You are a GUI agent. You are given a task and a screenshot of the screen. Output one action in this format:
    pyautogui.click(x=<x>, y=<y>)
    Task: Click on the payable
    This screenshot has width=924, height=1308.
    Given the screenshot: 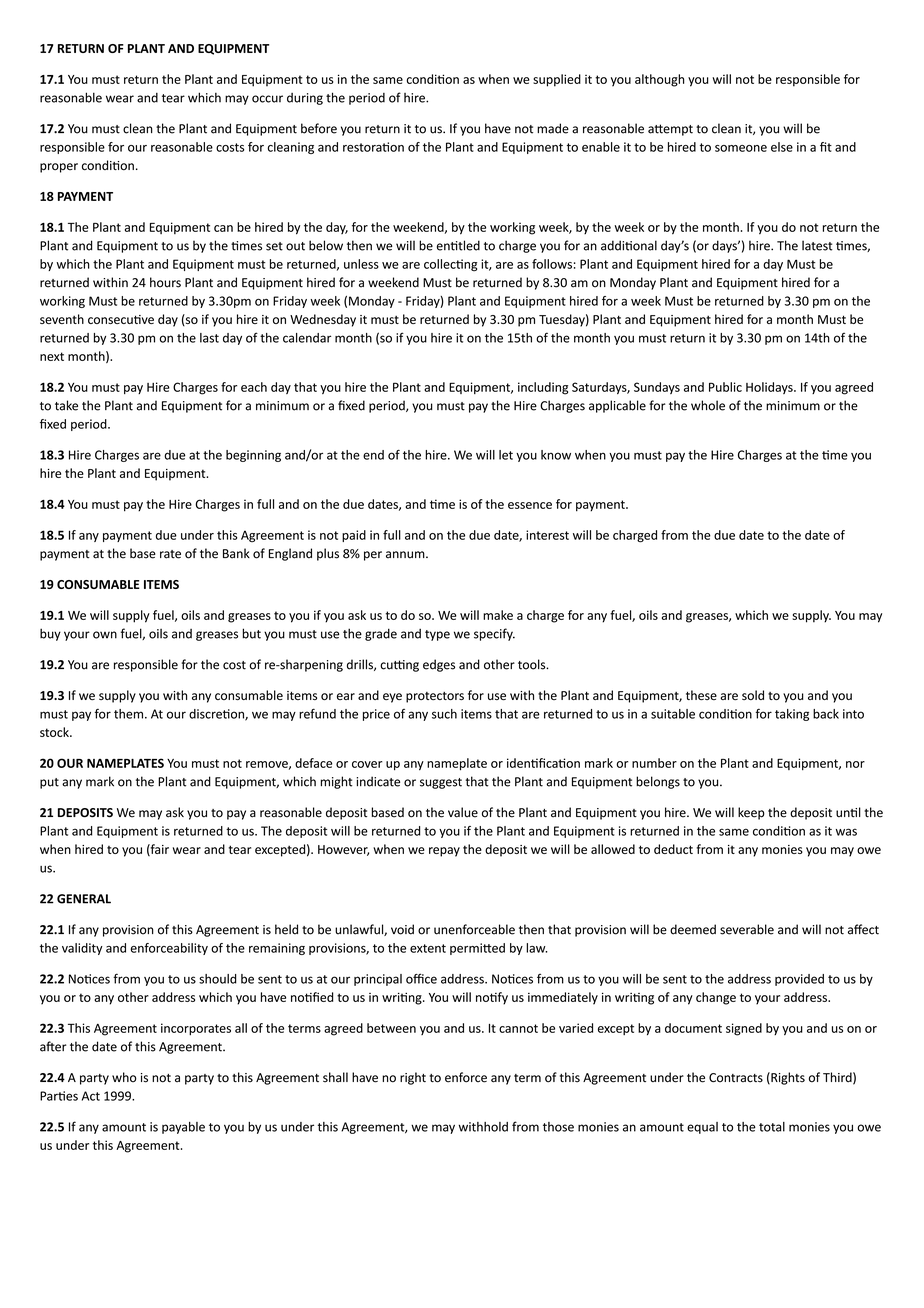 What is the action you would take?
    pyautogui.click(x=183, y=1128)
